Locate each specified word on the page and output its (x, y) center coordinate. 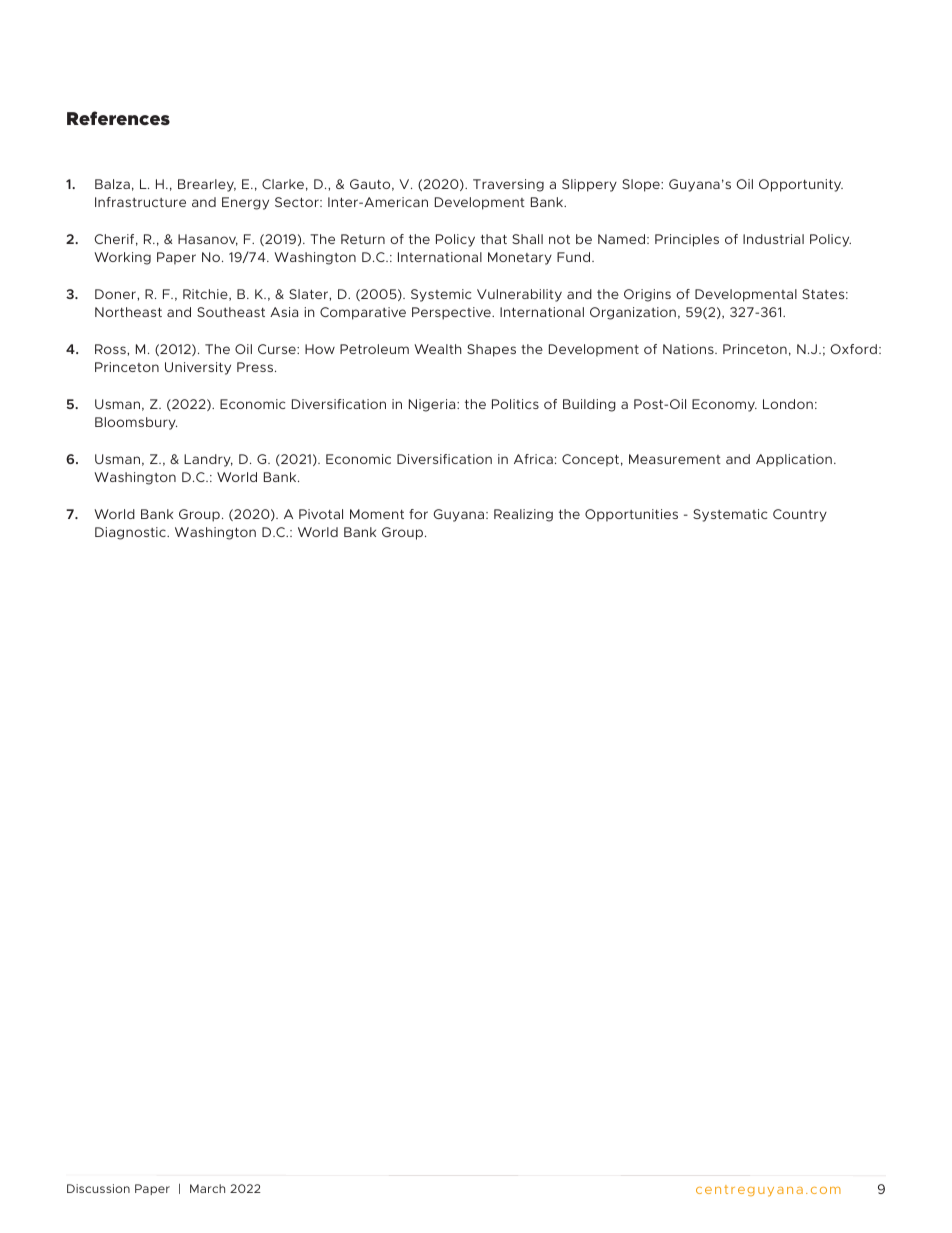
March (207, 1188)
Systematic (730, 515)
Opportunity (801, 185)
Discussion (98, 1188)
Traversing (508, 185)
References (118, 118)
